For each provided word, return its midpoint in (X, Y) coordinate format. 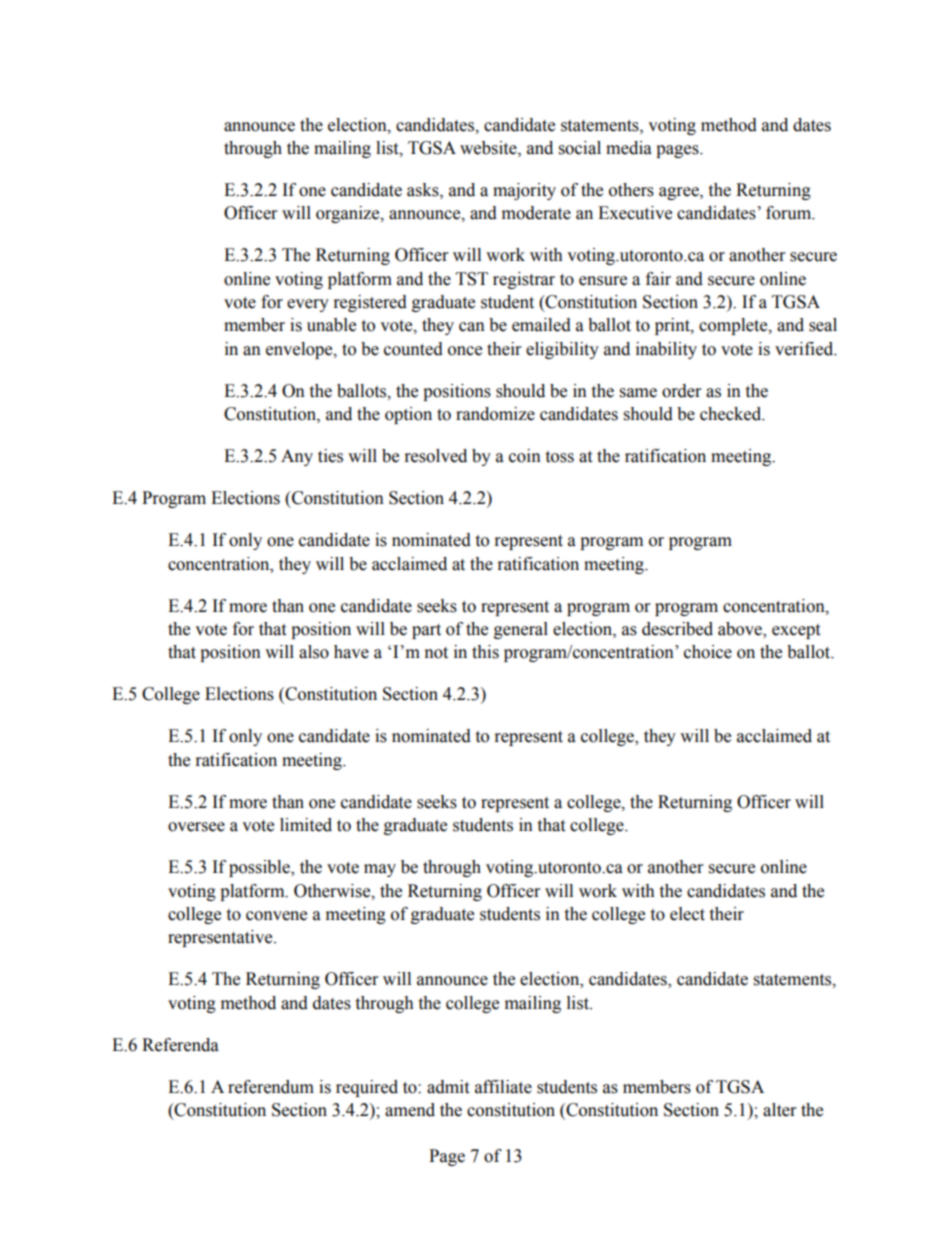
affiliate (503, 1087)
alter (779, 1110)
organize (349, 214)
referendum (271, 1087)
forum (790, 213)
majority (524, 191)
